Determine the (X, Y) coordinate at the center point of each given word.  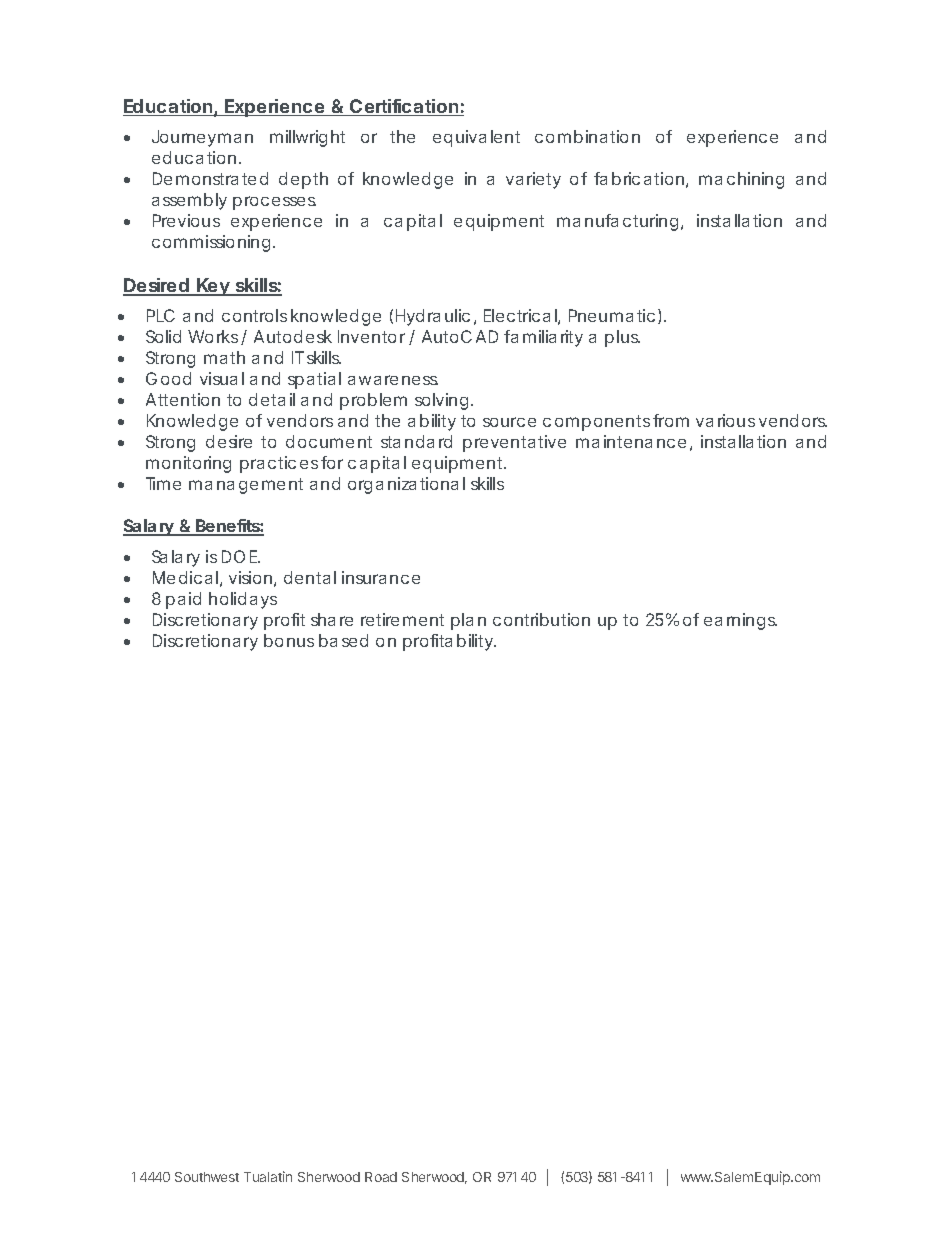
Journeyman (202, 138)
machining (741, 180)
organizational (406, 485)
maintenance (631, 441)
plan (468, 621)
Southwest (207, 1177)
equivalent (476, 138)
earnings (740, 621)
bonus (289, 640)
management (246, 486)
